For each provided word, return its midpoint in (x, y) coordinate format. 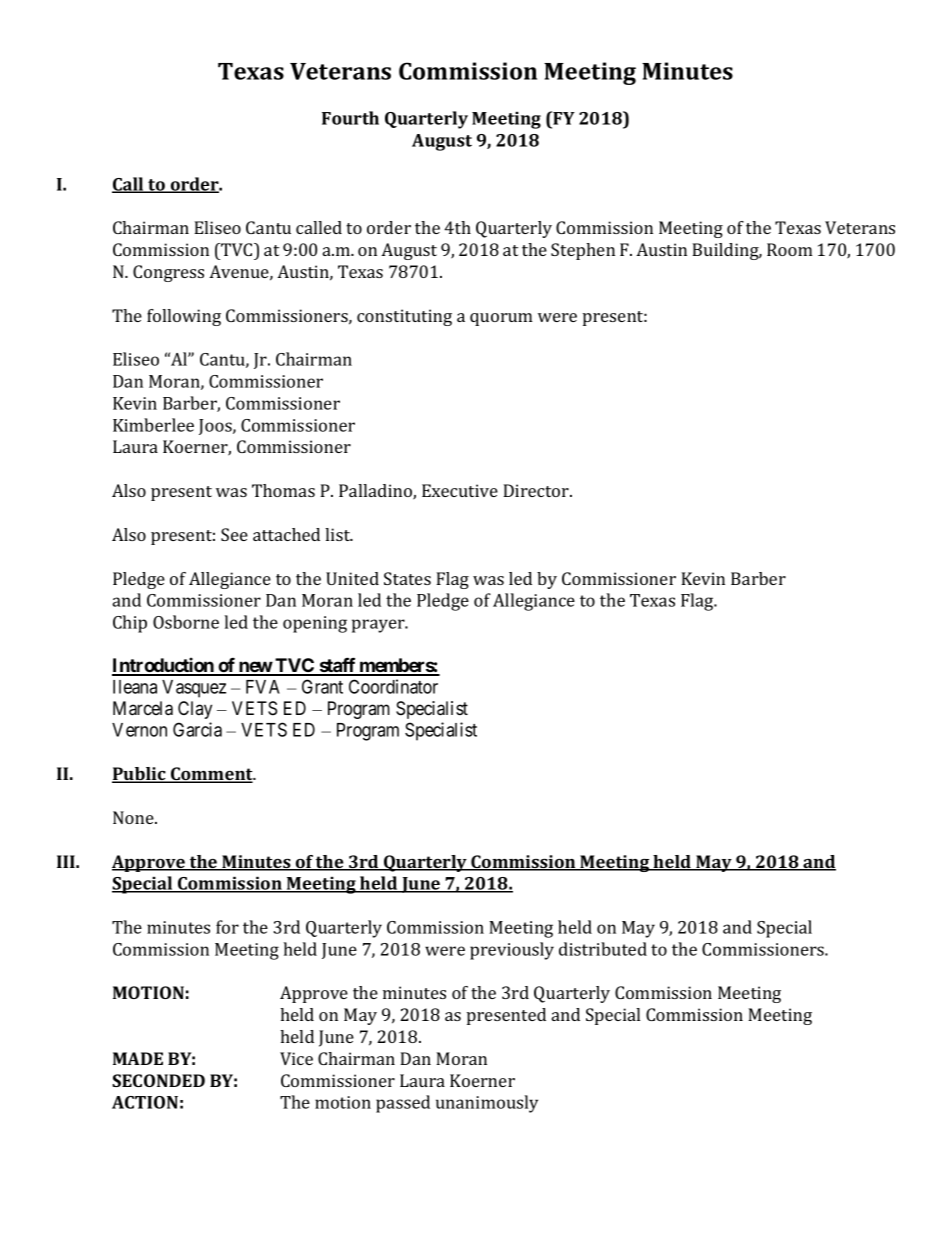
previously (512, 951)
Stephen (583, 251)
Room (789, 249)
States (407, 578)
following (184, 317)
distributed (603, 949)
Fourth (350, 118)
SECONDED (158, 1080)
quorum (501, 319)
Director (537, 490)
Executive (460, 490)
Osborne (186, 622)
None (134, 817)
